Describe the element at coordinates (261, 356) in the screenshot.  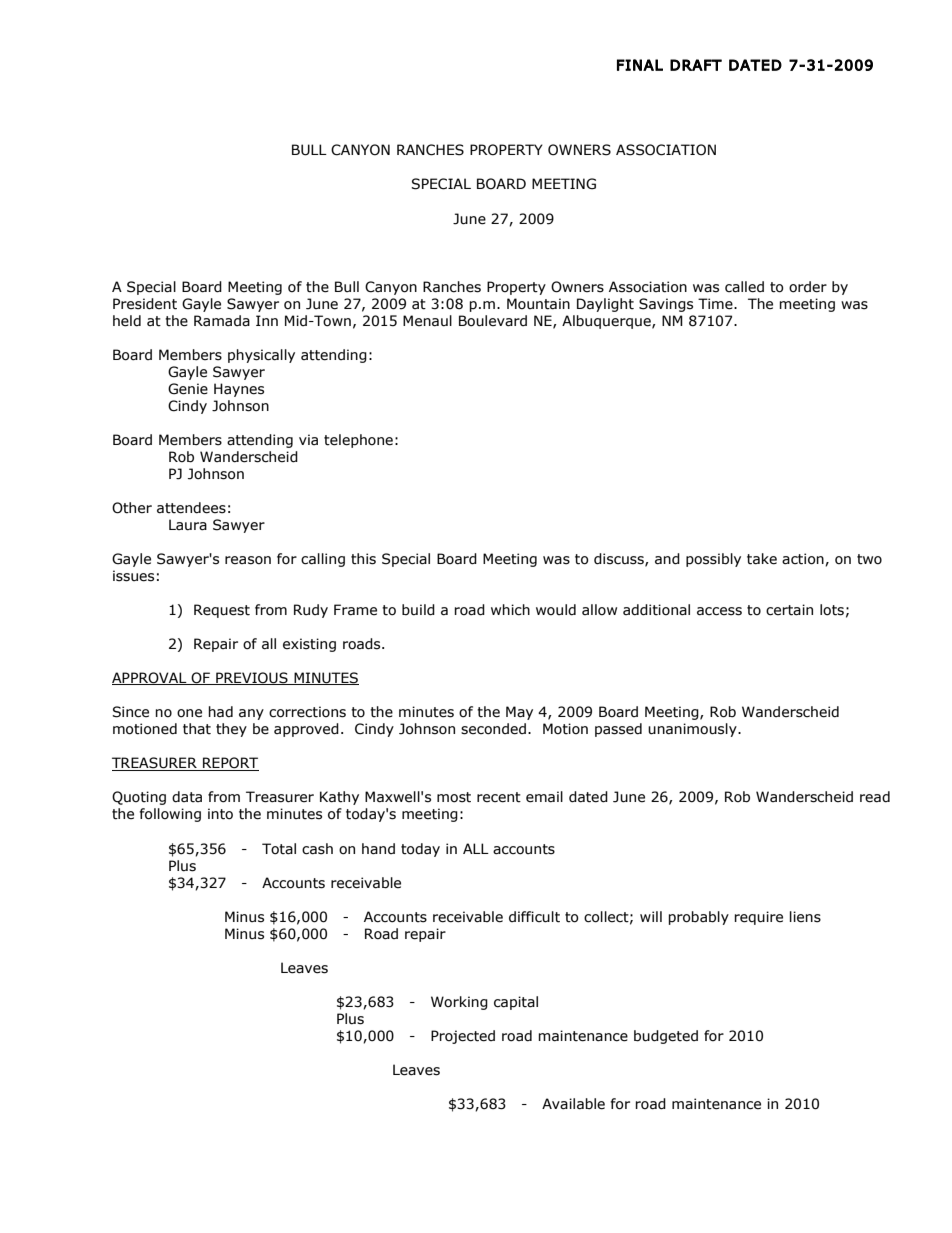
I see `physically` at that location.
